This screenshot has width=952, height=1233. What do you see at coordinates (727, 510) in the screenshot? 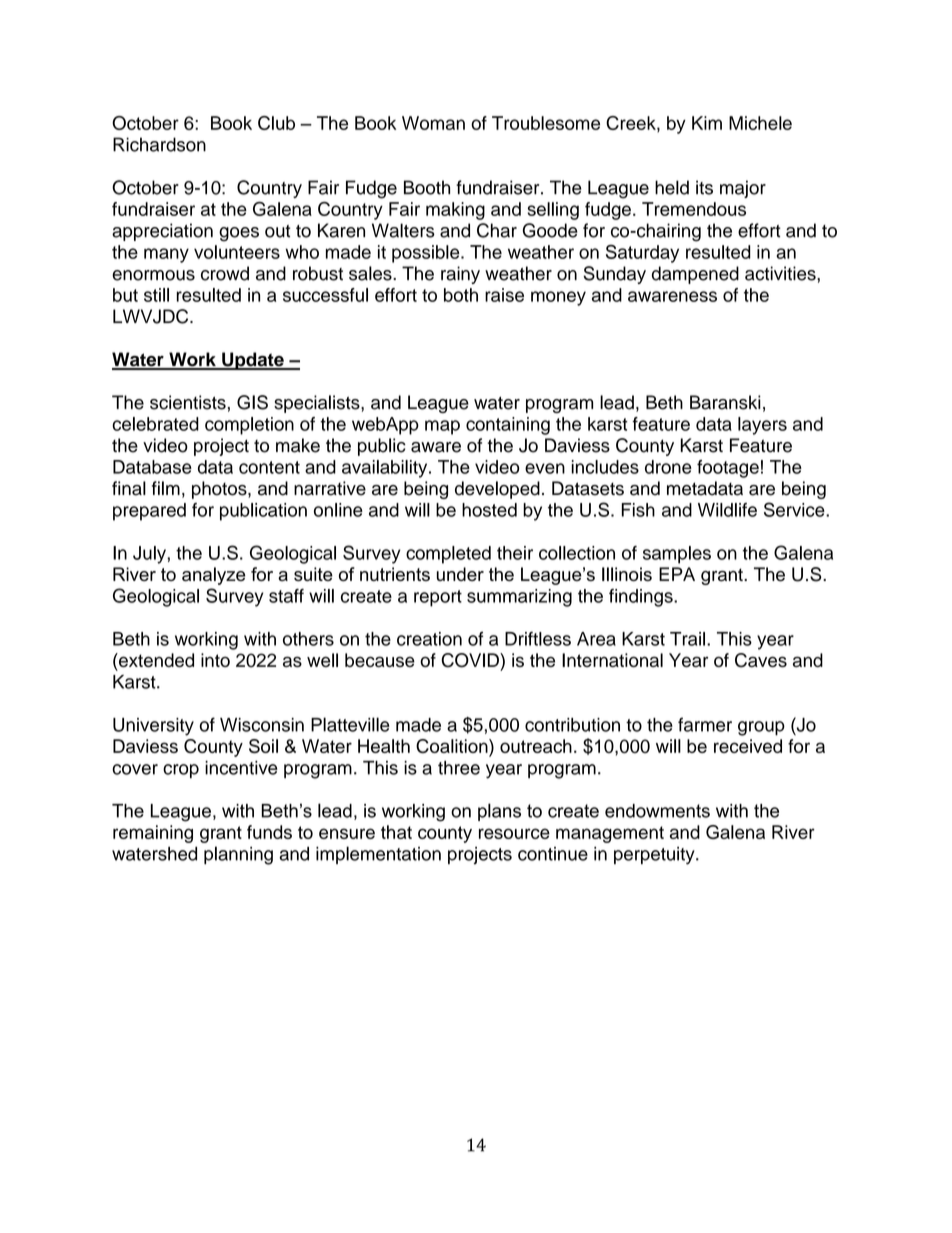
I see `Wildlife` at bounding box center [727, 510].
